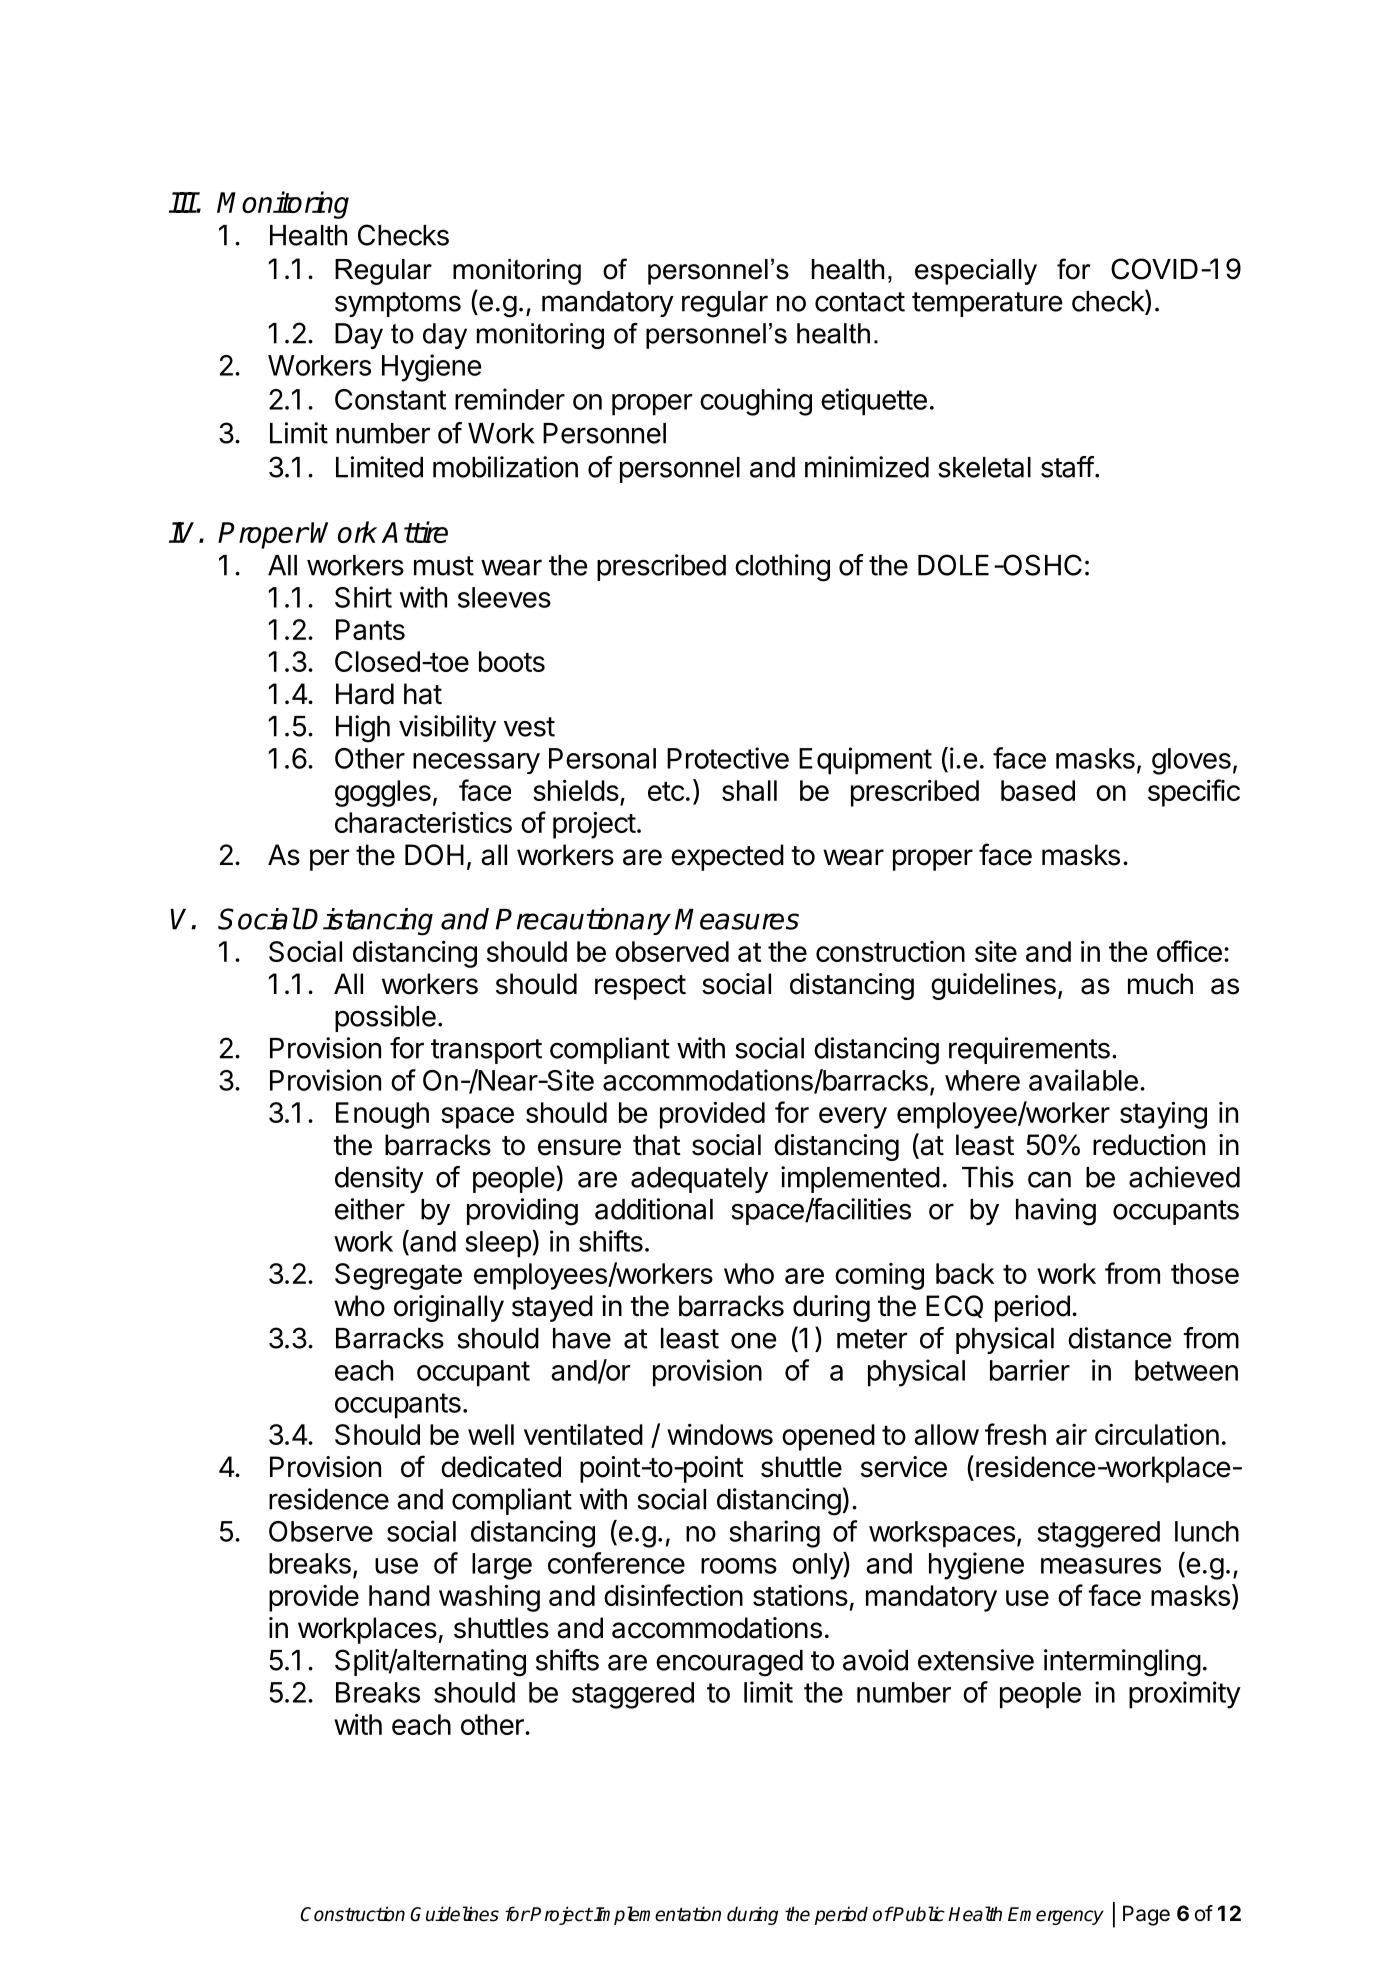 The width and height of the screenshot is (1389, 1964). What do you see at coordinates (398, 304) in the screenshot?
I see `symptoms` at bounding box center [398, 304].
